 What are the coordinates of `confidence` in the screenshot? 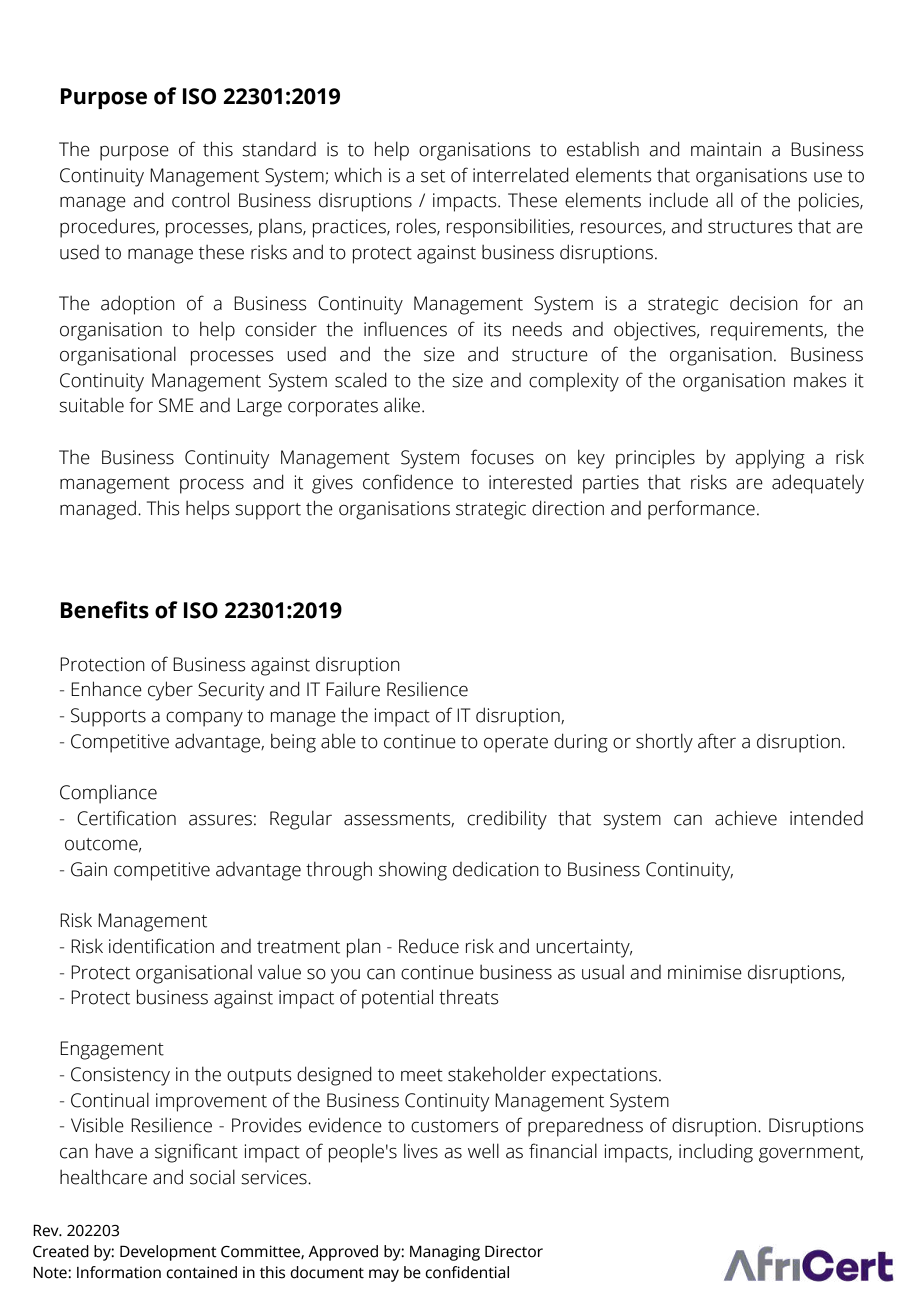 It's located at (408, 482).
